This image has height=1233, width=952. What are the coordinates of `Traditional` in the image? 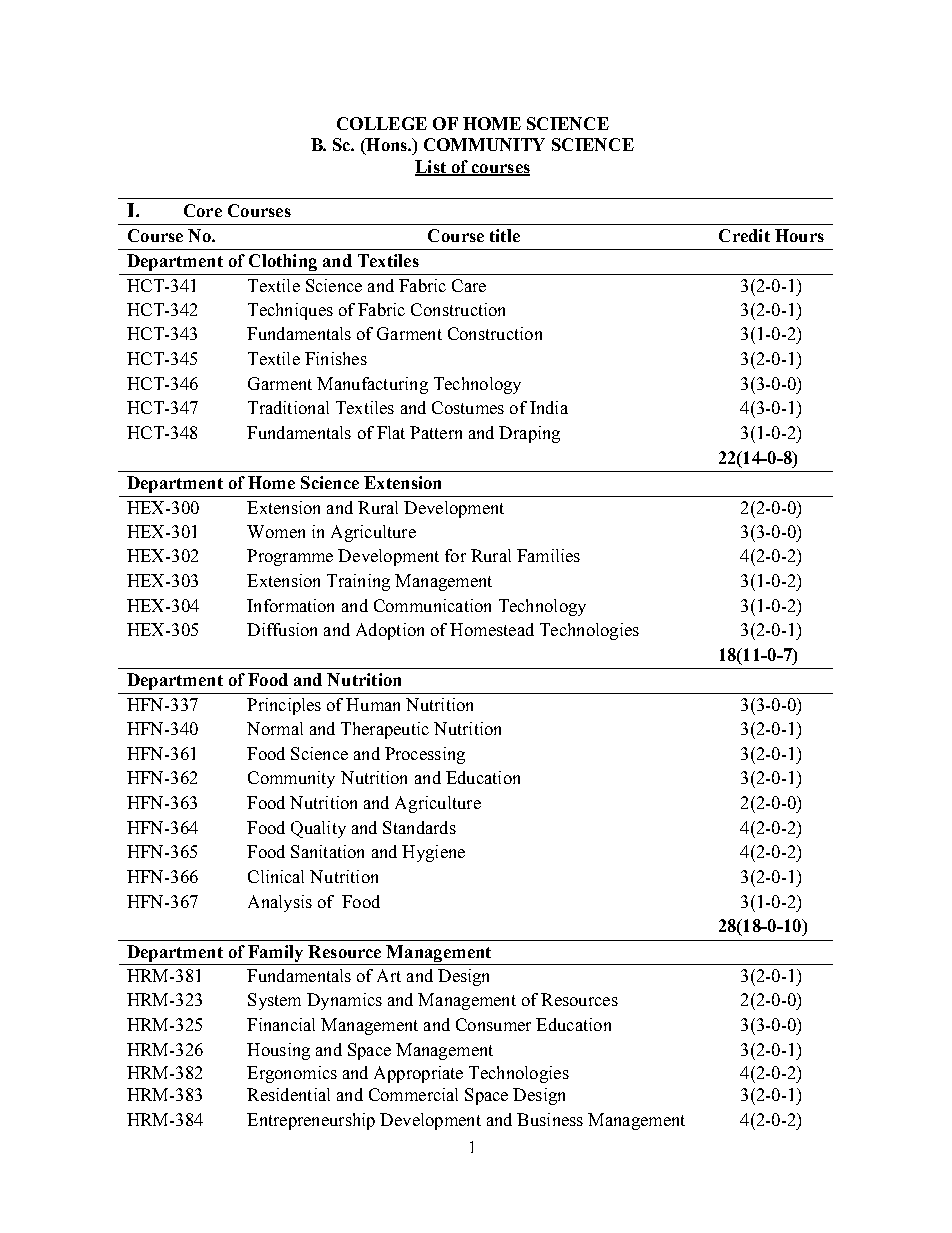 It's located at (288, 407).
